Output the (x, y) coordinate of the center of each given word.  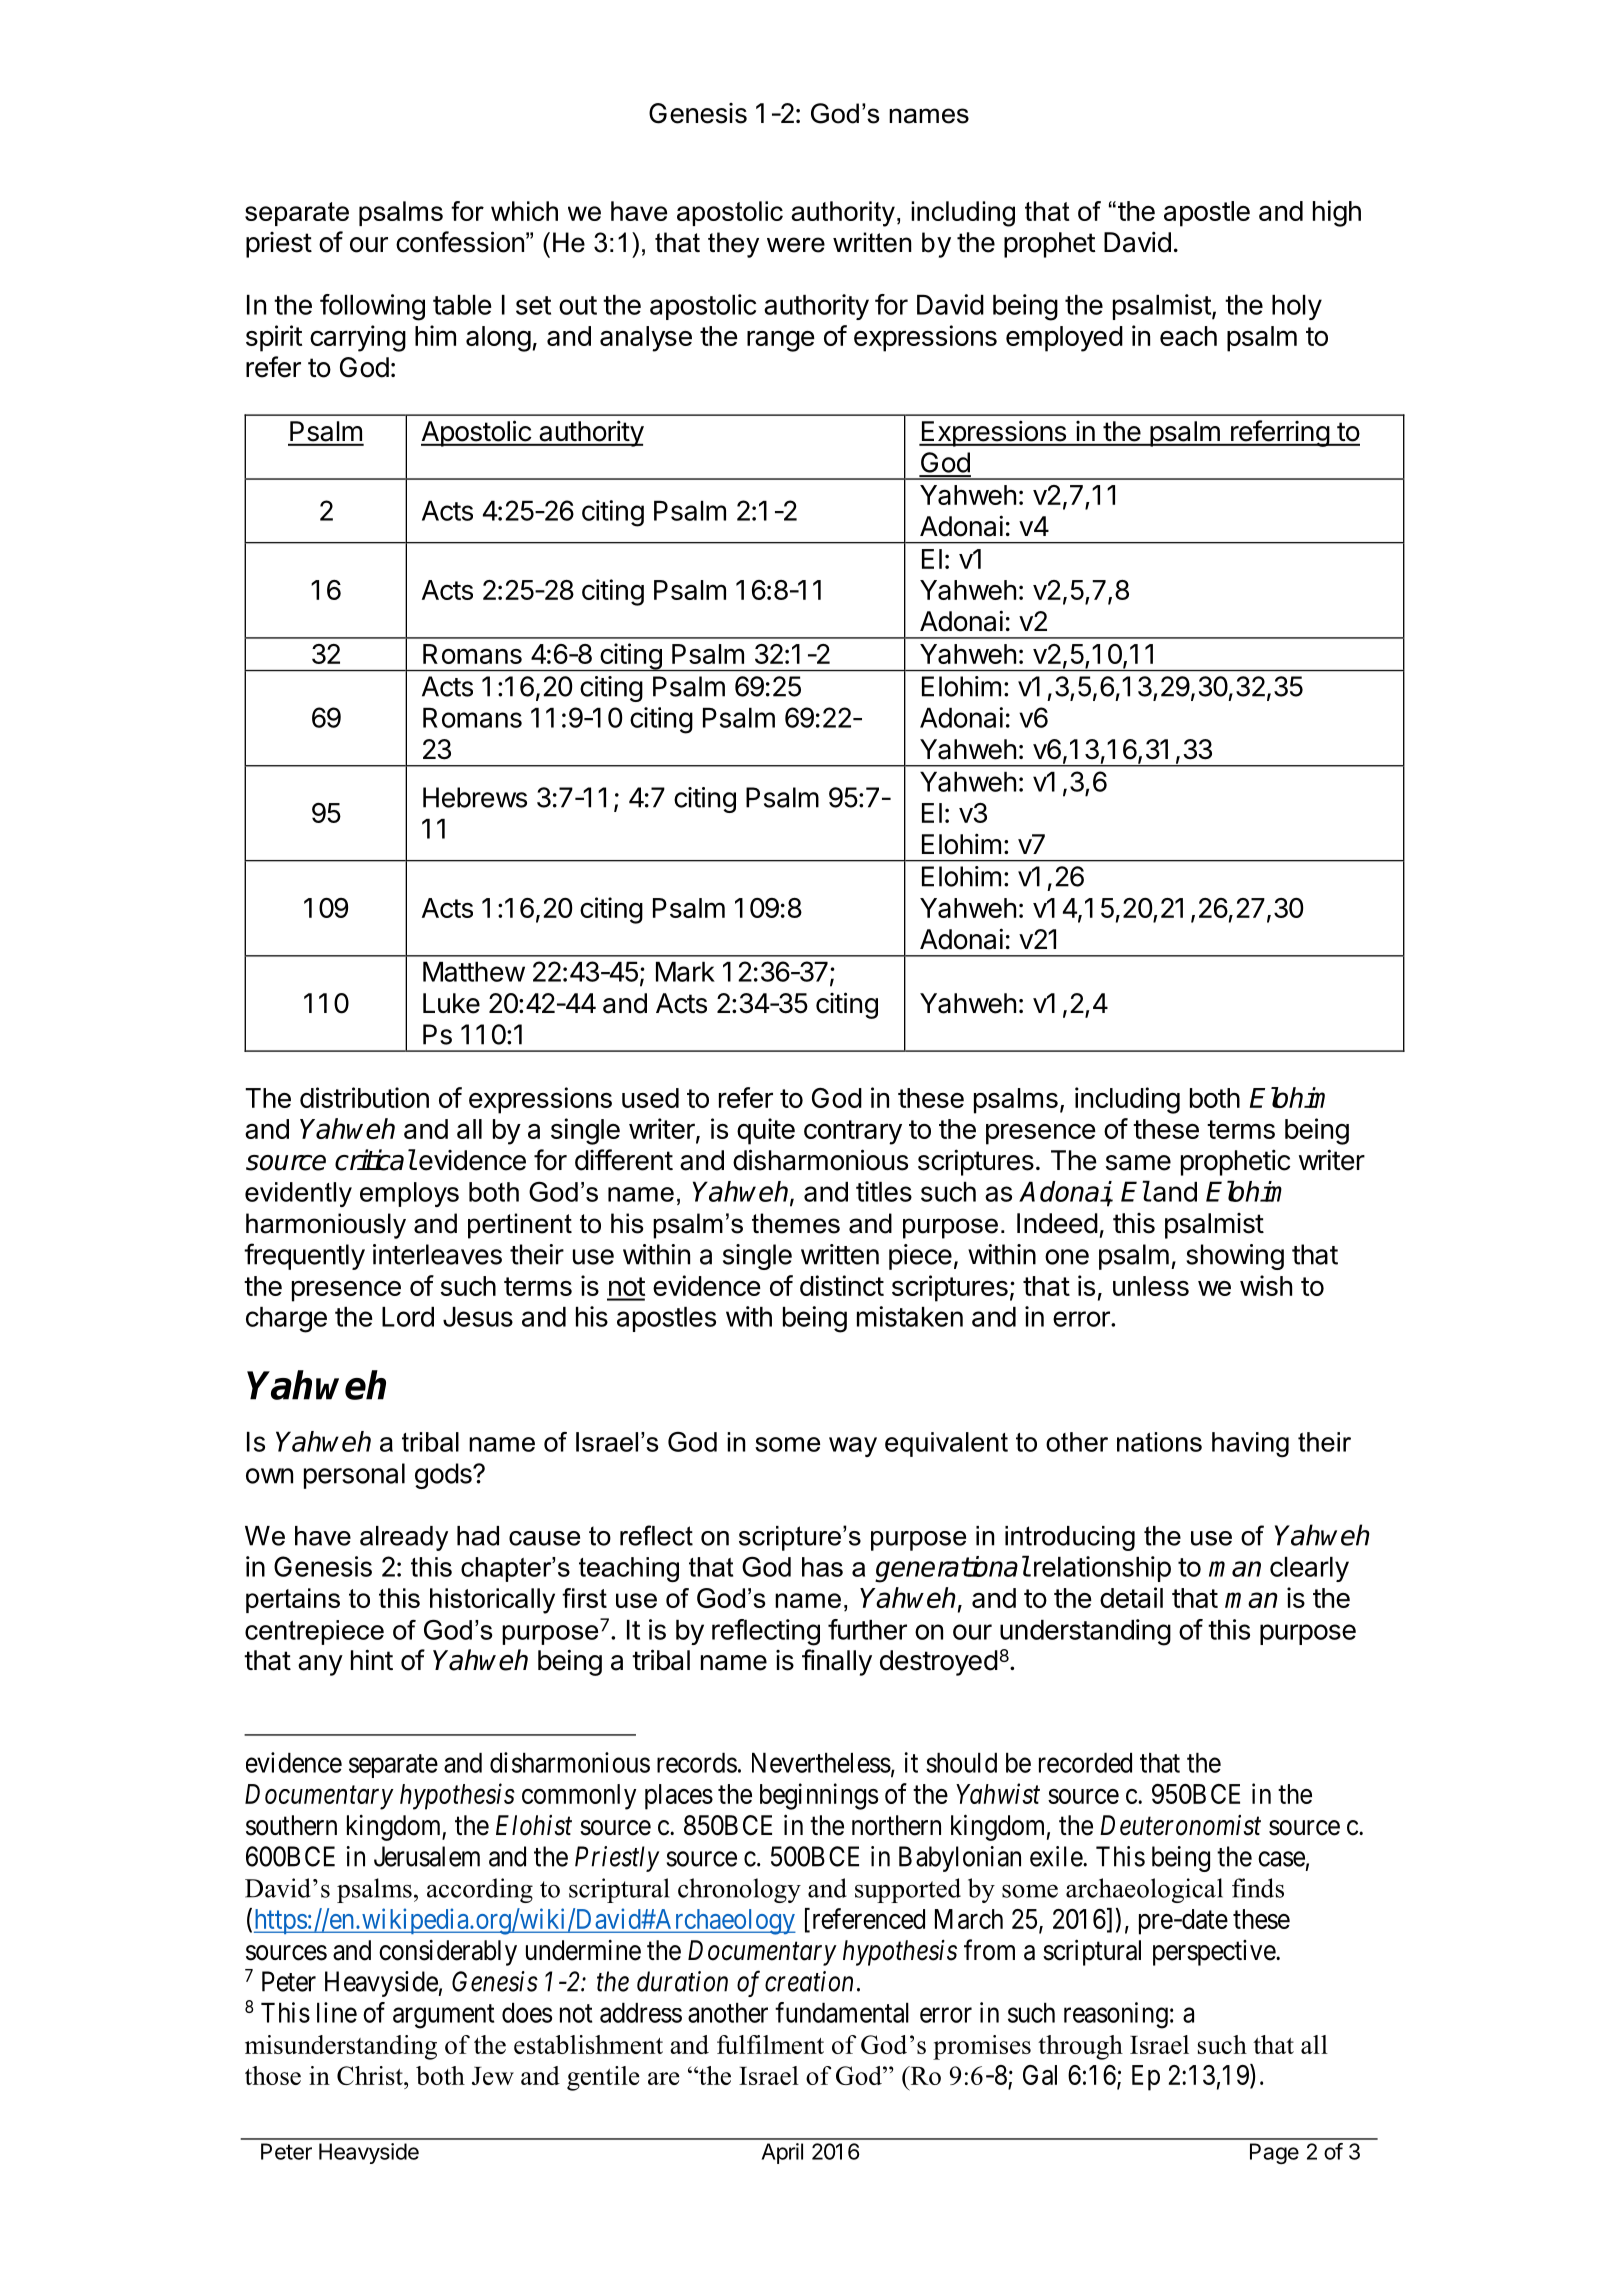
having (1250, 1444)
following (372, 307)
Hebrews (475, 797)
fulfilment (770, 2044)
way (853, 1447)
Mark (685, 972)
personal (354, 1476)
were (796, 245)
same (1138, 1163)
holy (1297, 307)
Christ (371, 2075)
